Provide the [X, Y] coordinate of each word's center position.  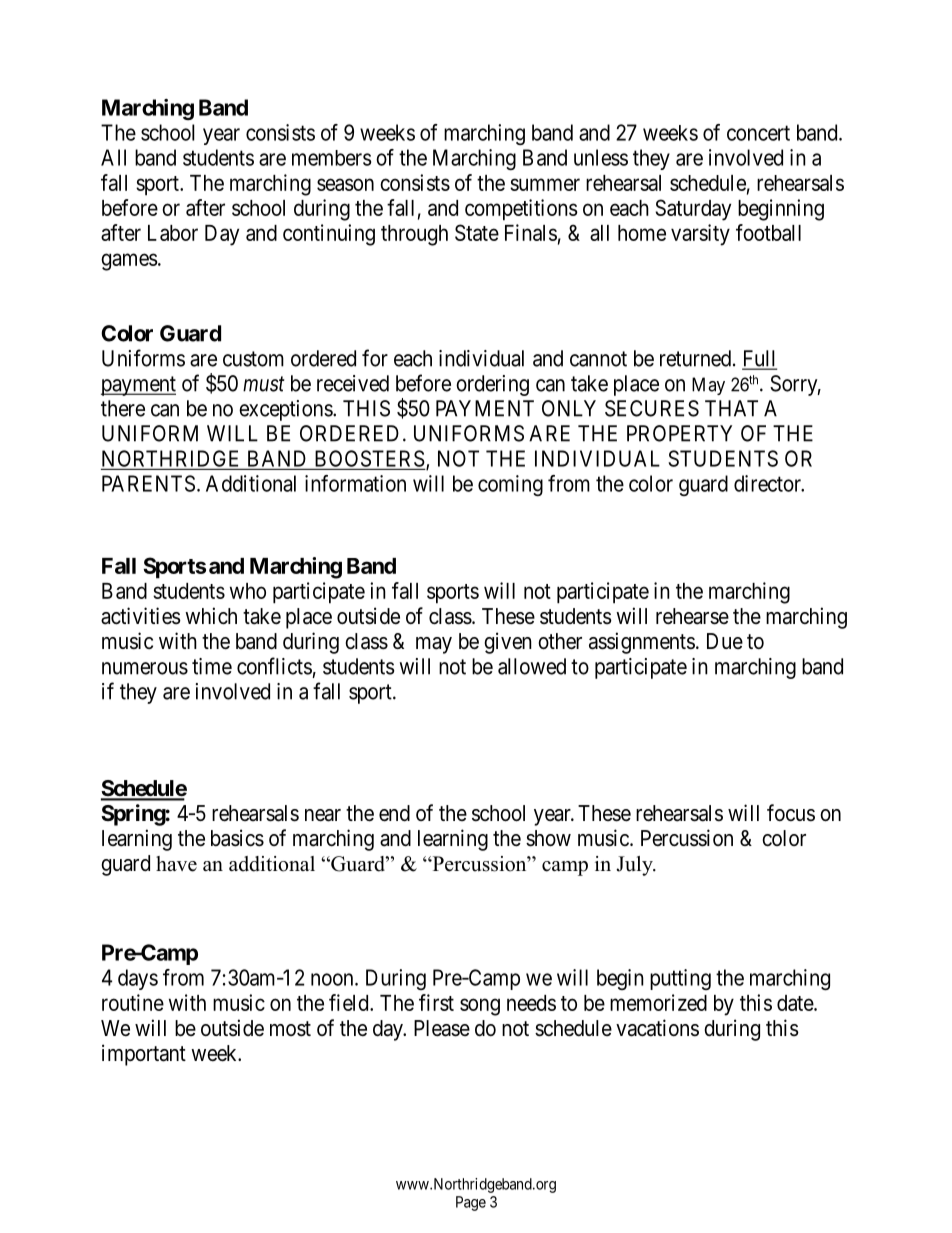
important [144, 1055]
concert [758, 133]
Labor [173, 233]
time [212, 666]
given [508, 643]
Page [471, 1203]
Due [725, 641]
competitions [521, 210]
